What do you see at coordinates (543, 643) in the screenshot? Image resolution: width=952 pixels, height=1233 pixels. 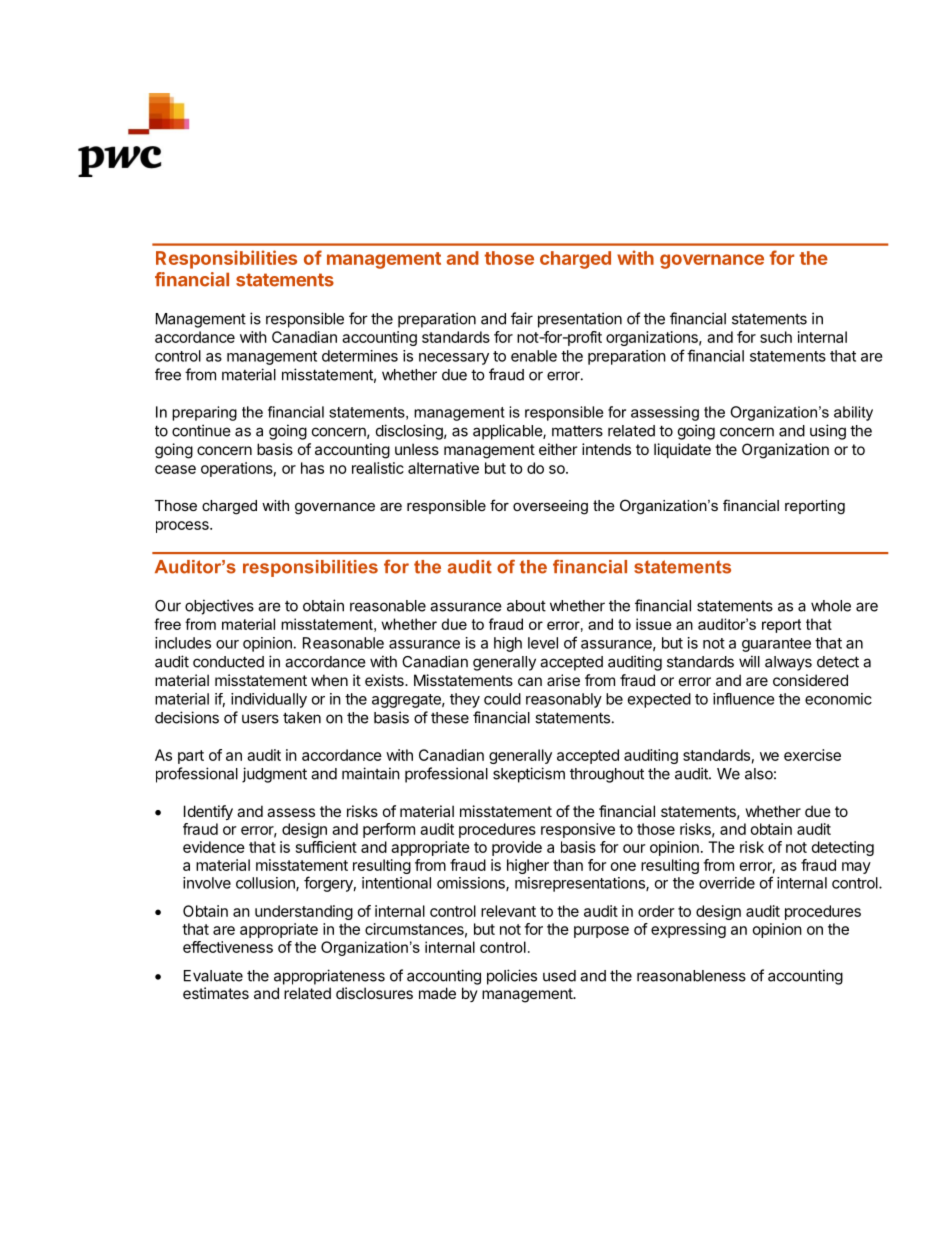 I see `level` at bounding box center [543, 643].
